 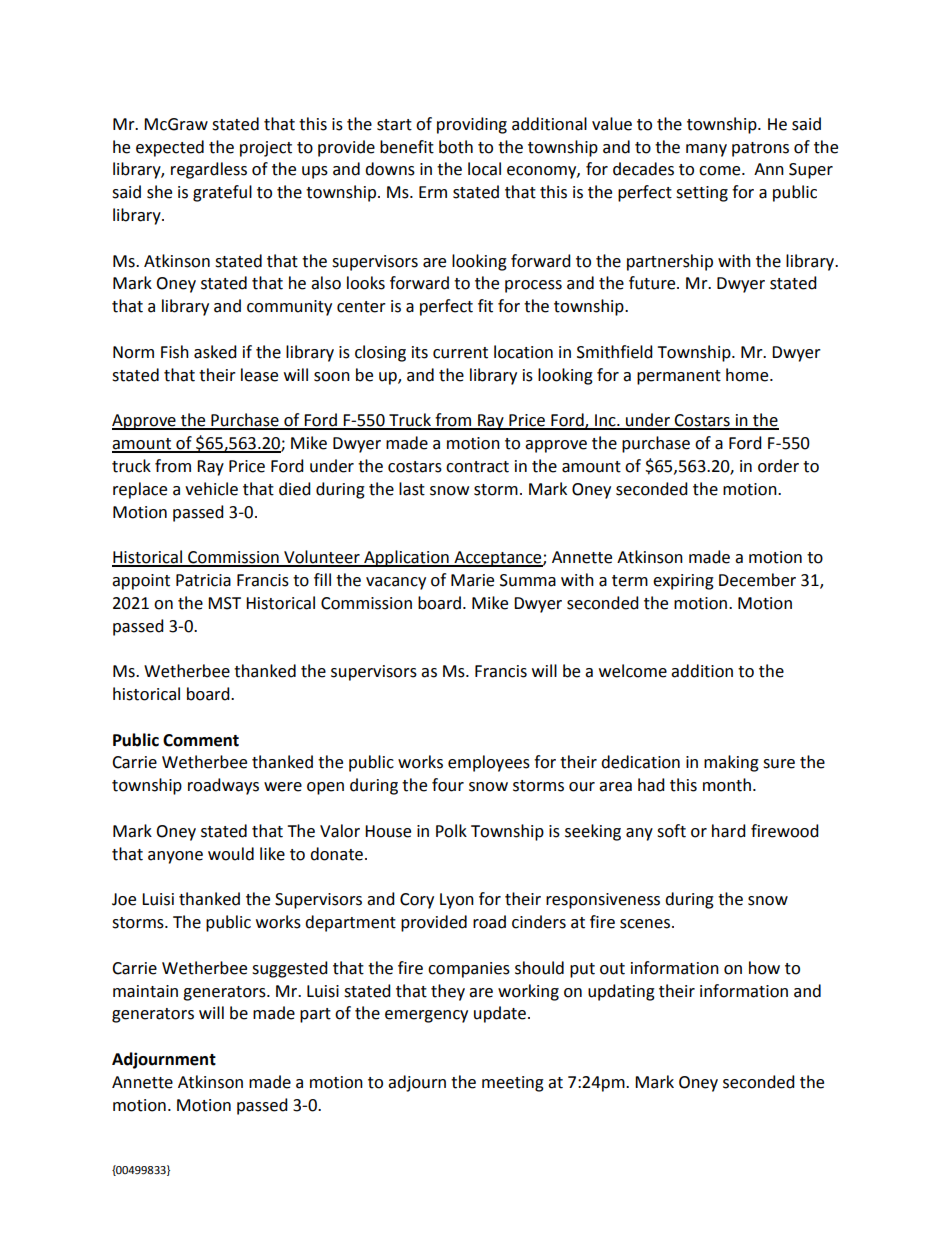 I want to click on Marie, so click(x=472, y=580).
